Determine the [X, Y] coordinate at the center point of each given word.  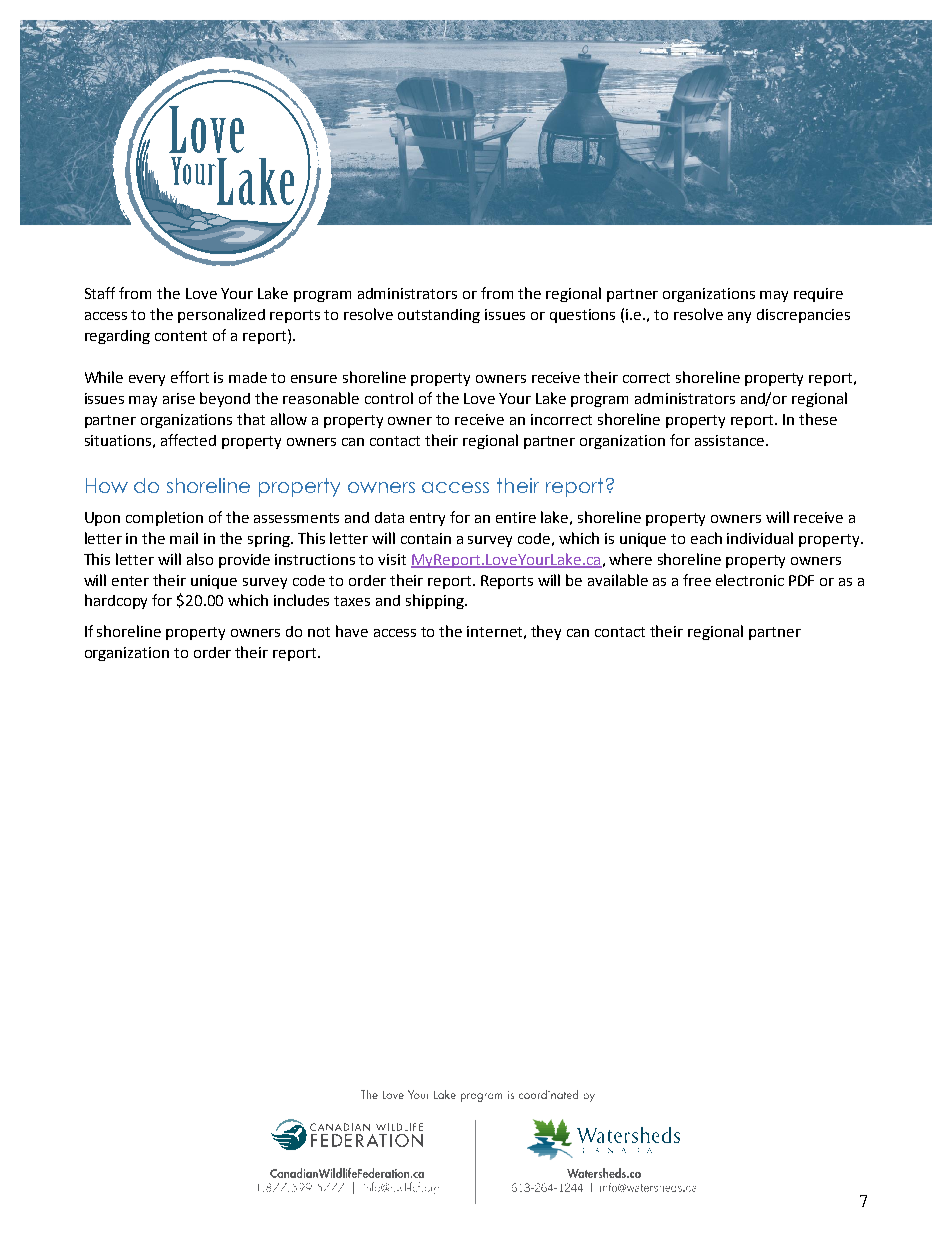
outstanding [439, 316]
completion [164, 518]
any [739, 317]
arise [179, 398]
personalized [221, 315]
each [706, 538]
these [818, 419]
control [389, 398]
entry [427, 519]
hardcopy [116, 601]
